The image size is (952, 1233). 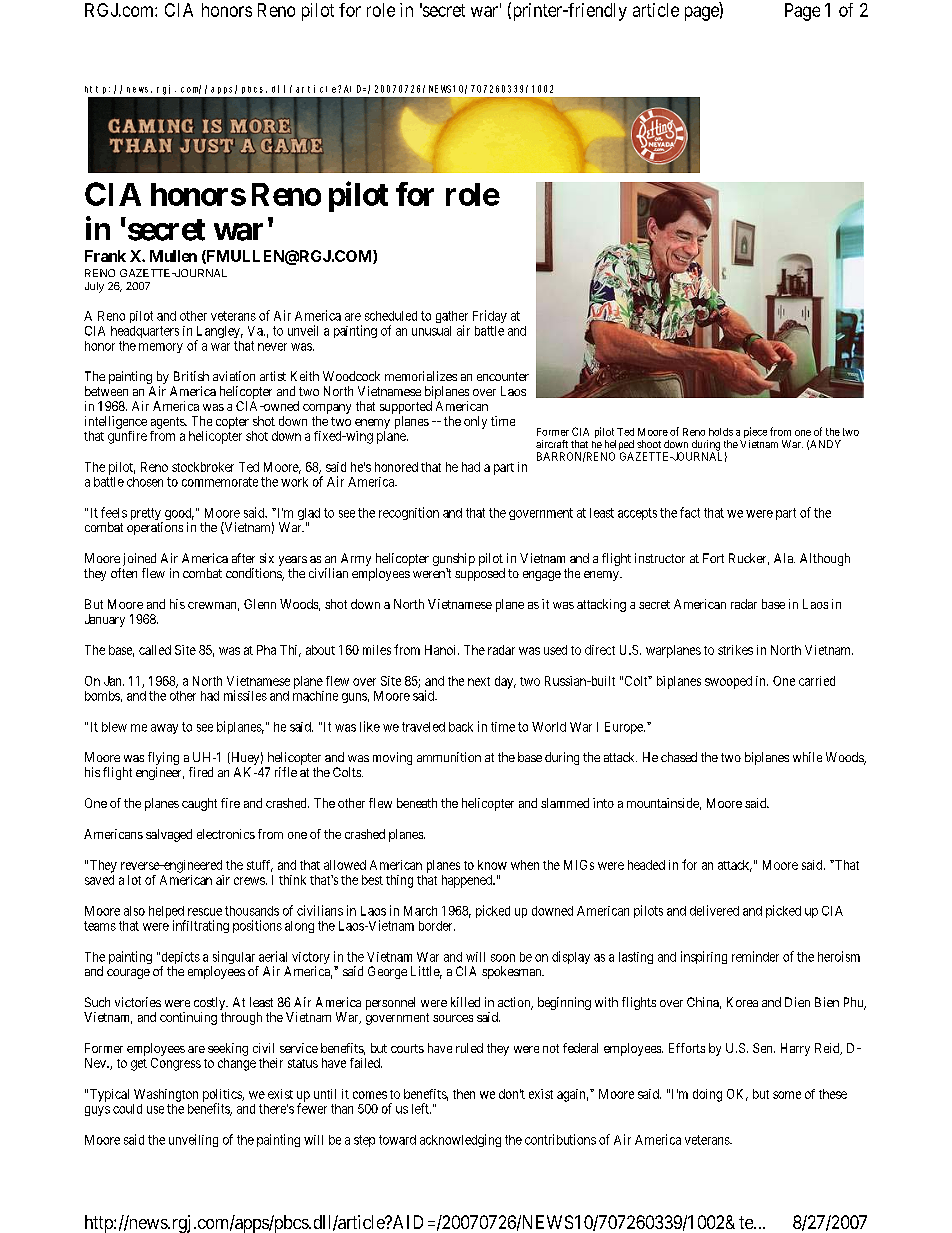 What do you see at coordinates (166, 1095) in the page?
I see `Washington` at bounding box center [166, 1095].
